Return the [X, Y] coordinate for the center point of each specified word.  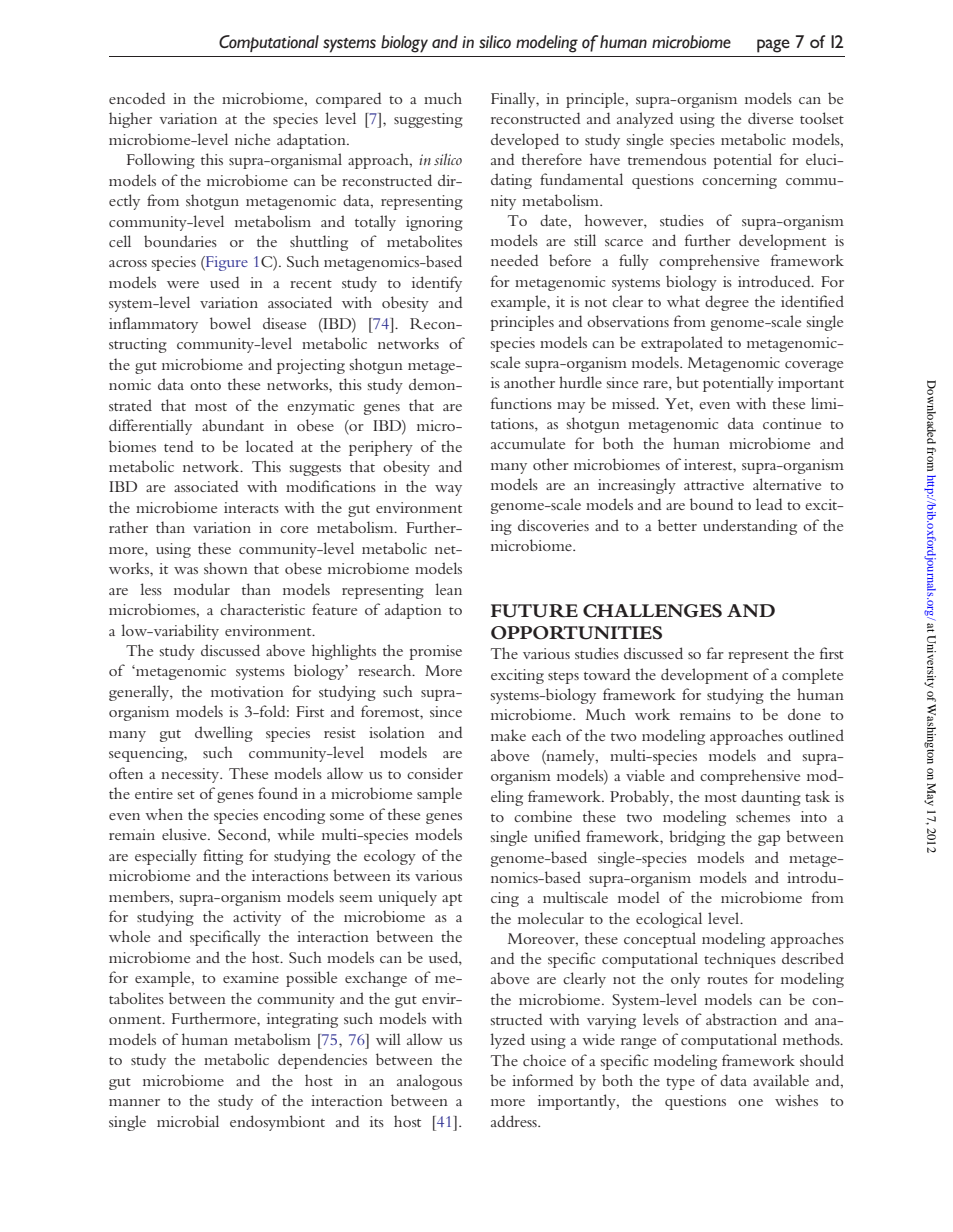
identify [437, 284]
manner [134, 1102]
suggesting [428, 120]
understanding [750, 527]
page [773, 46]
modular [202, 589]
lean [448, 589]
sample [439, 795]
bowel [230, 323]
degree [727, 303]
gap [769, 840]
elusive [185, 834]
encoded [137, 98]
